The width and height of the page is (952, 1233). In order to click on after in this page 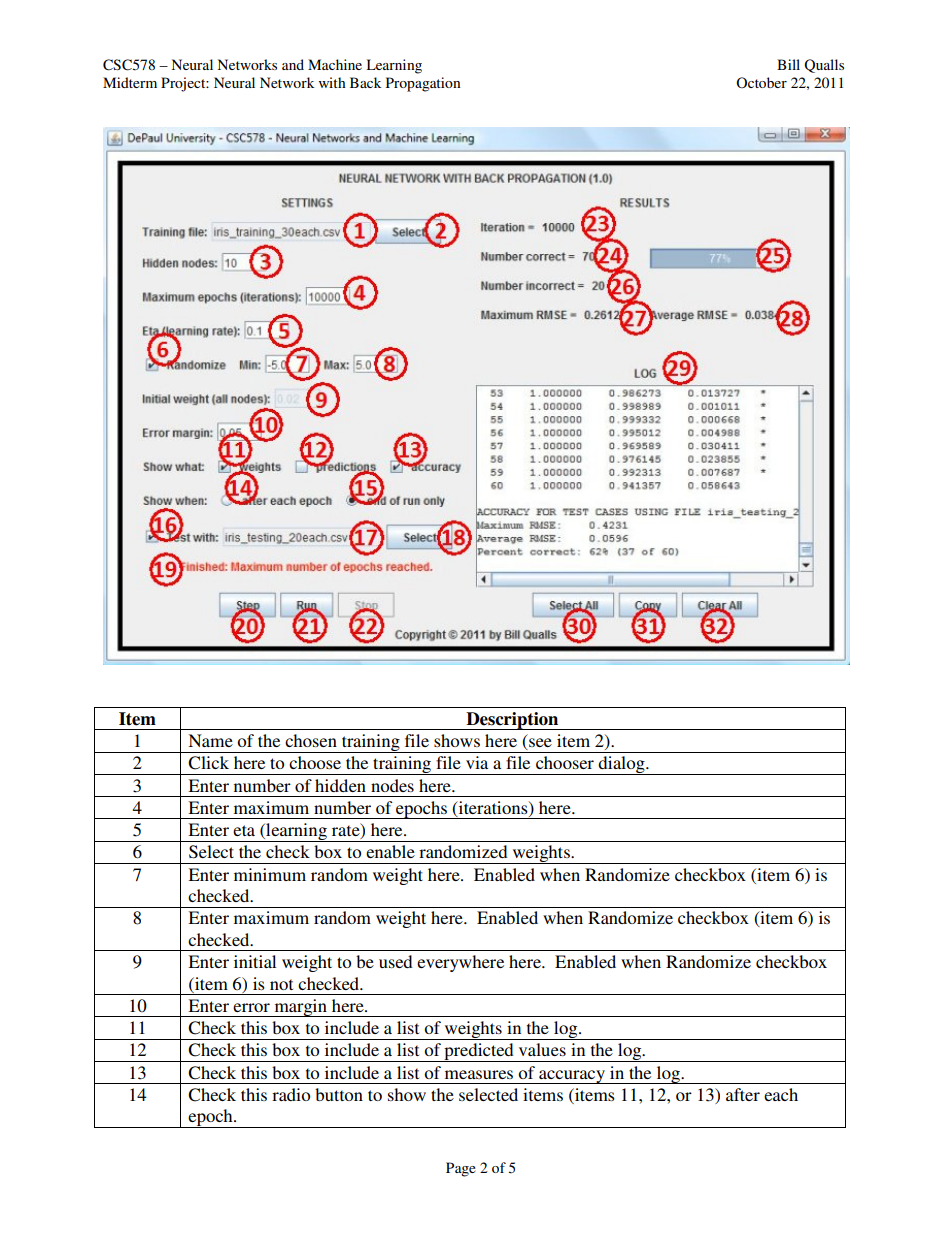, I will do `click(743, 1094)`.
